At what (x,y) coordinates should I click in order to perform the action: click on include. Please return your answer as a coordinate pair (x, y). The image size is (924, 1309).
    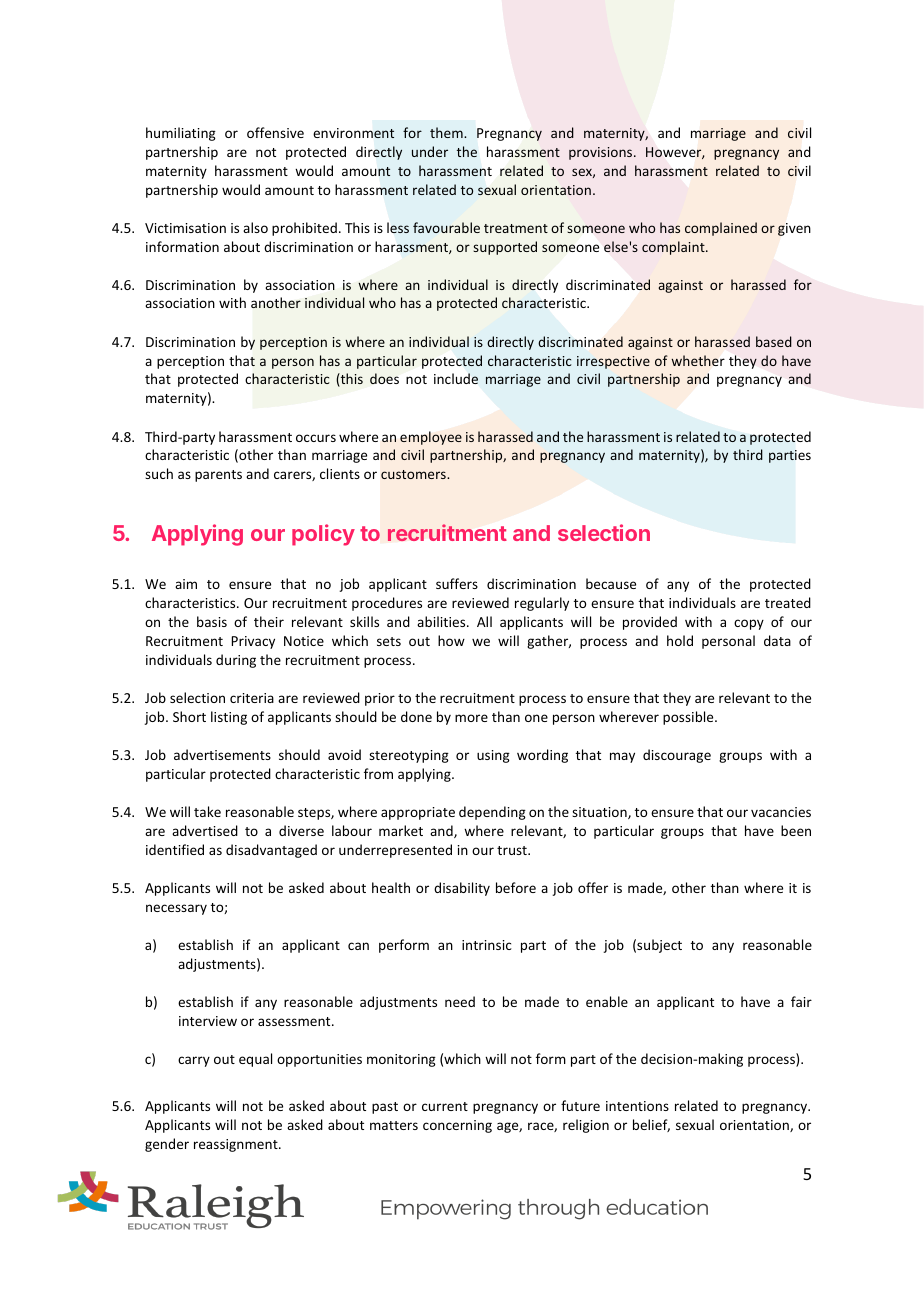
    Looking at the image, I should click on (456, 378).
